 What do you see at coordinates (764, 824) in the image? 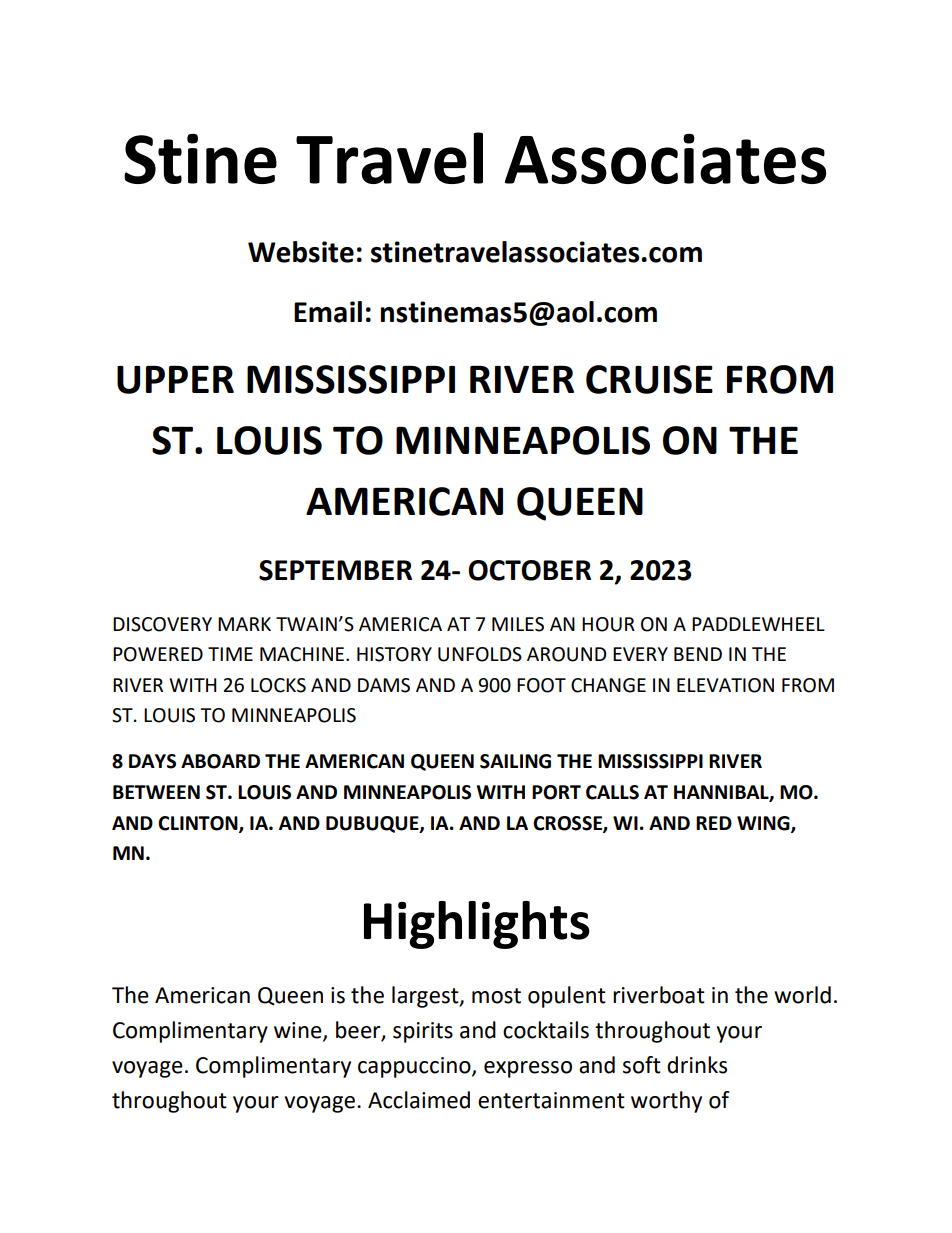
I see `WING` at bounding box center [764, 824].
